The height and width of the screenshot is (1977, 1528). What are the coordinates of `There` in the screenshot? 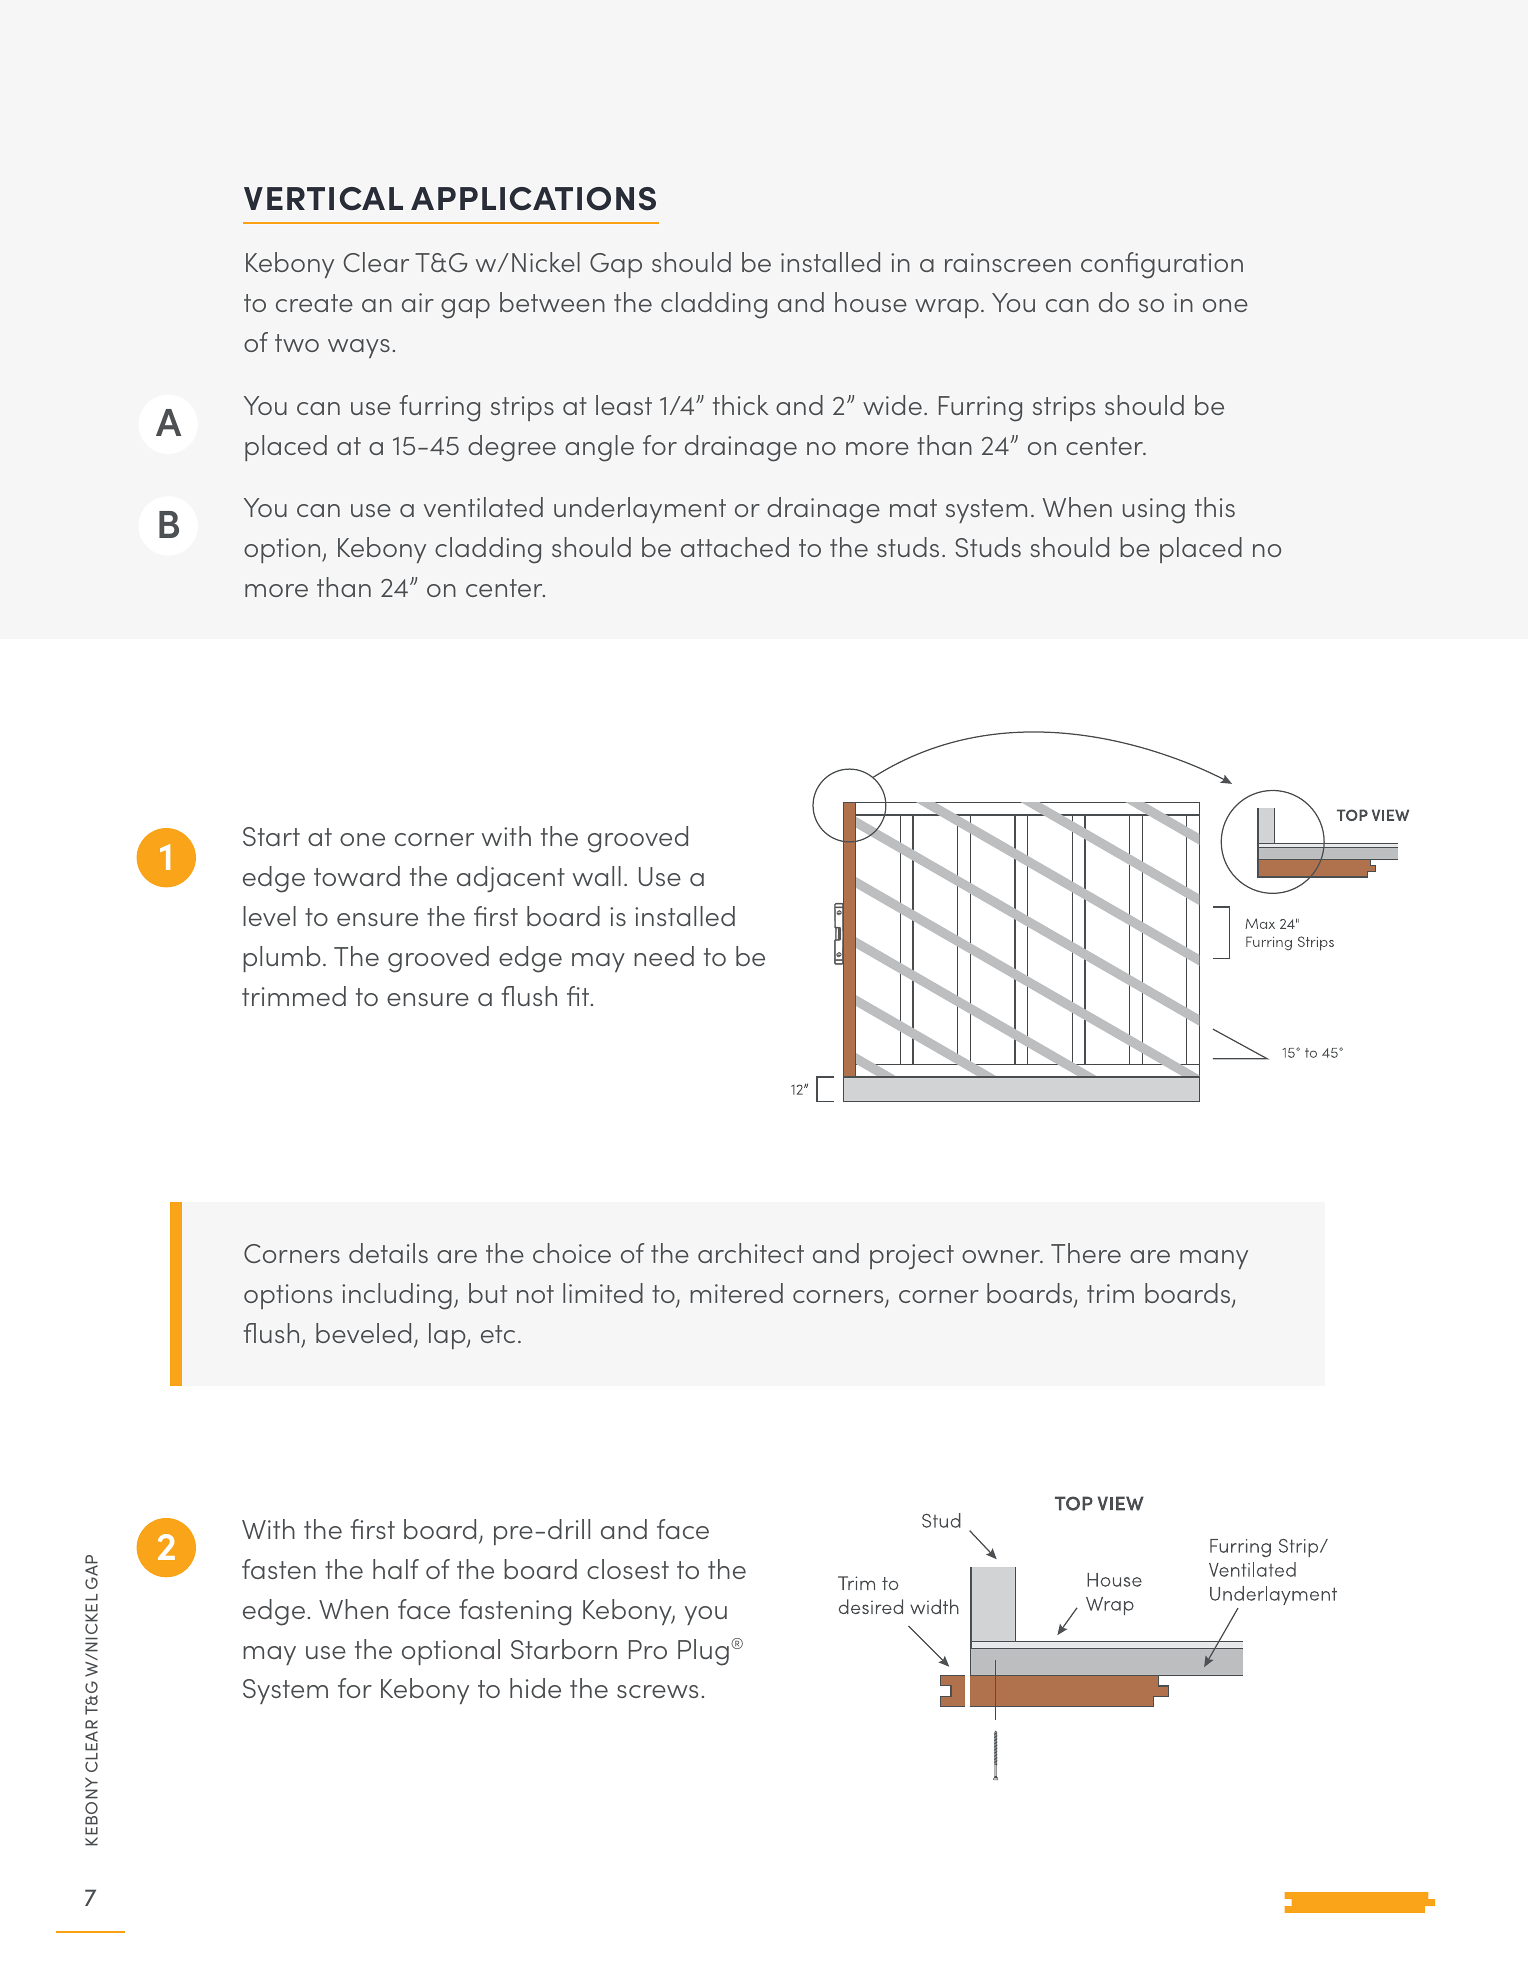 It's located at (1086, 1253).
